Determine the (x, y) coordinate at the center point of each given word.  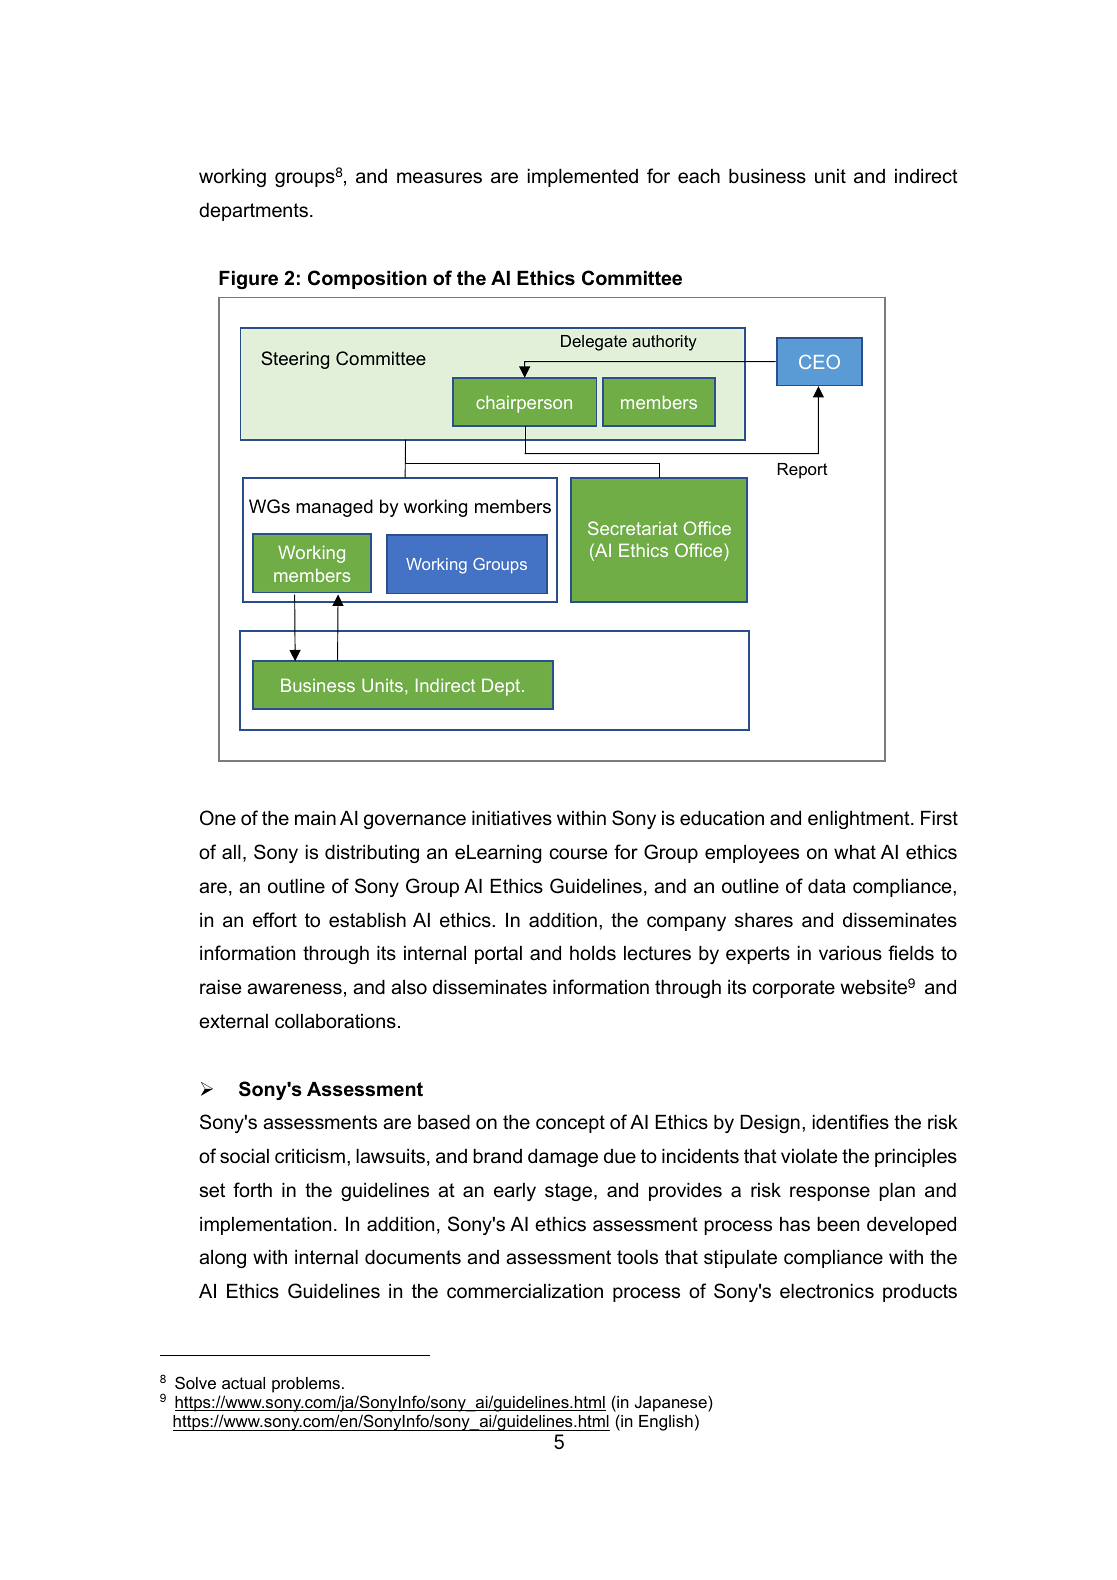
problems (306, 1385)
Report (803, 471)
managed (334, 508)
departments (253, 212)
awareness (294, 989)
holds (593, 953)
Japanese (672, 1404)
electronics (827, 1291)
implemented (583, 178)
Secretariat (633, 528)
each (699, 176)
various (850, 953)
